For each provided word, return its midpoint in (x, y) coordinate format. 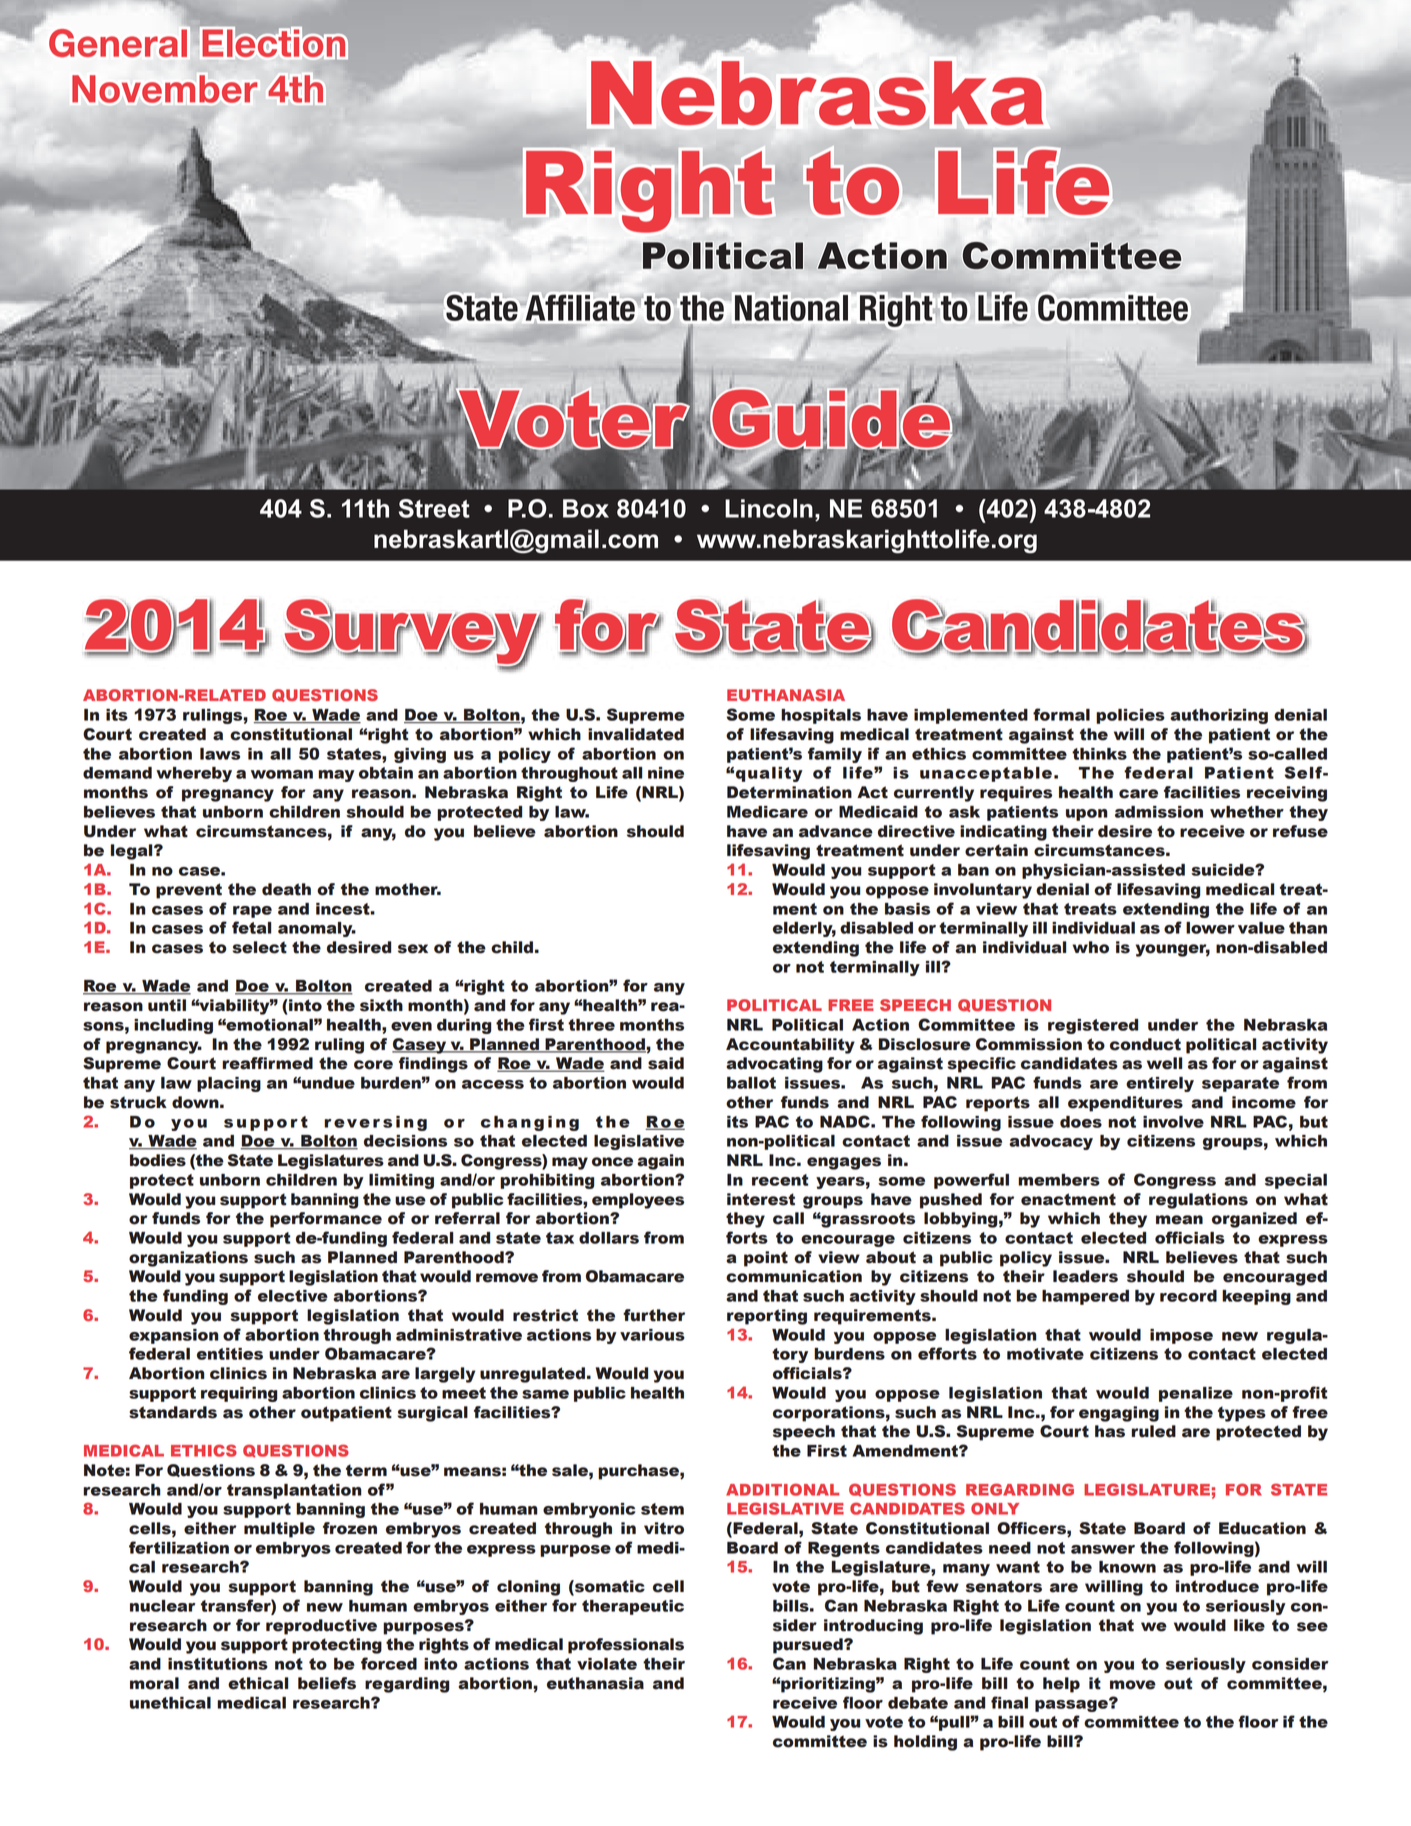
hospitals (821, 716)
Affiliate (580, 308)
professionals (626, 1646)
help (1061, 1685)
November (164, 89)
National (791, 308)
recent (780, 1180)
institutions (218, 1664)
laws (220, 754)
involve (1173, 1122)
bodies (158, 1160)
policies (1130, 716)
